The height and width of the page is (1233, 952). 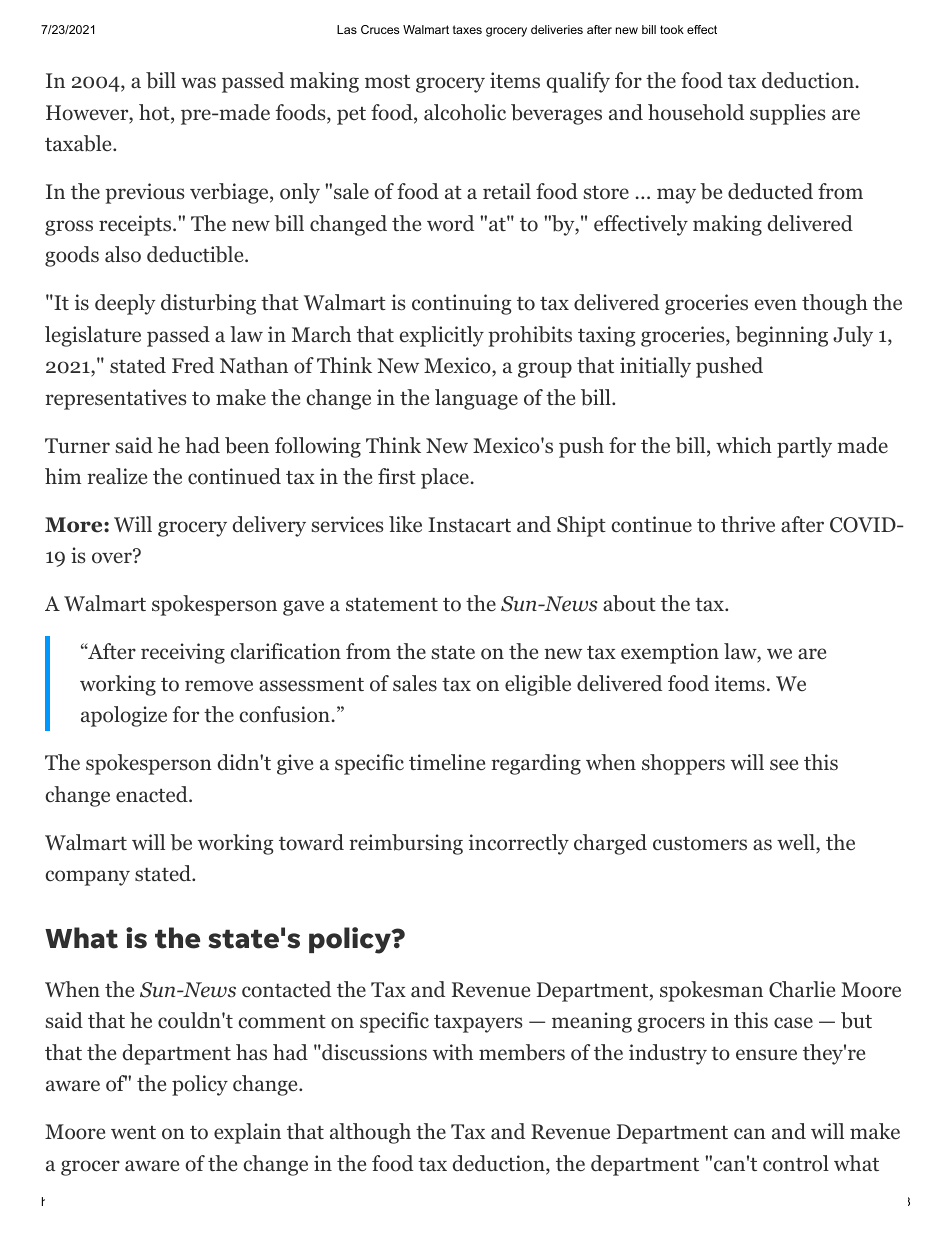 What do you see at coordinates (115, 399) in the page?
I see `representatives` at bounding box center [115, 399].
